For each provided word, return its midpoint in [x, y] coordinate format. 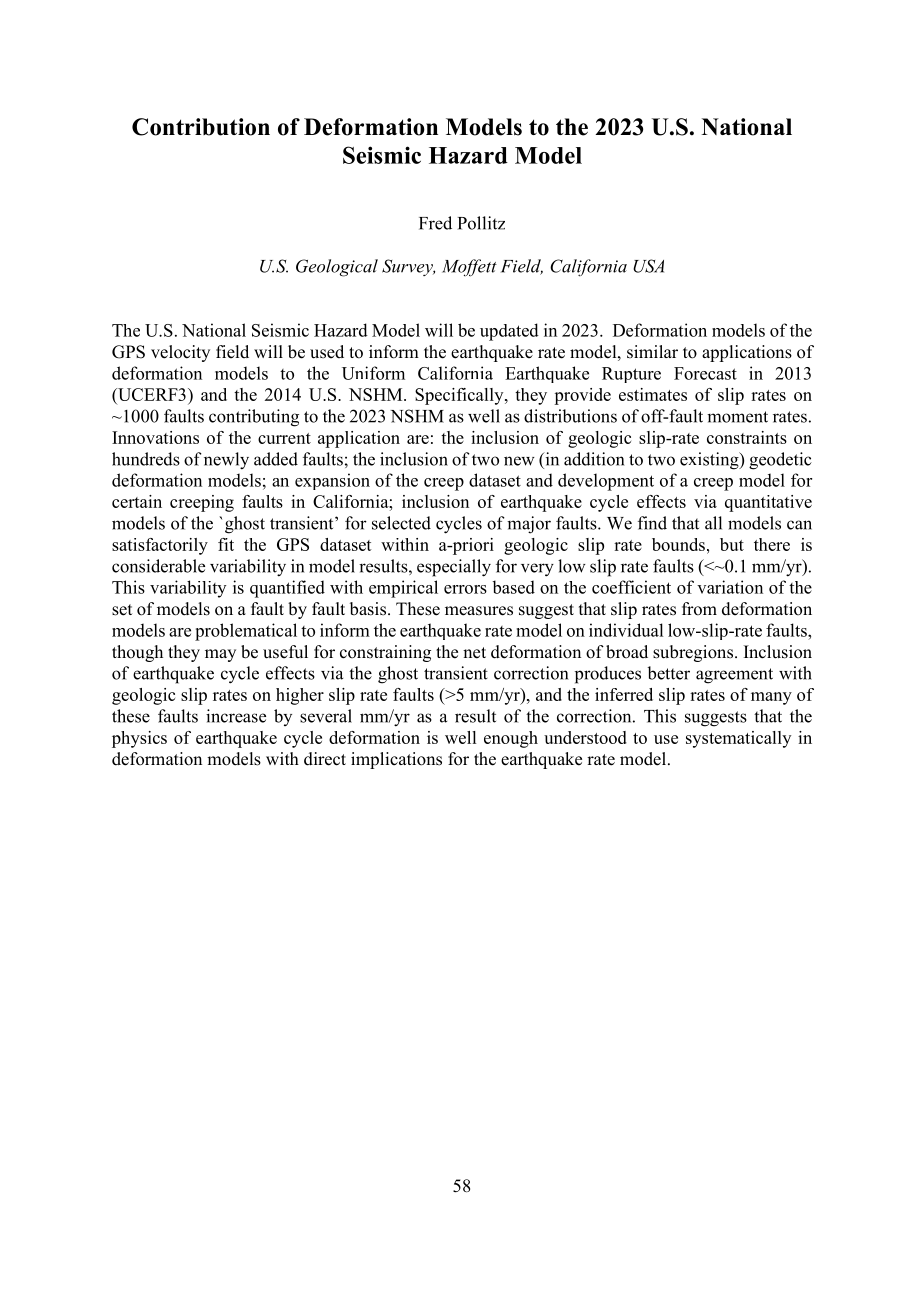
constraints [747, 437]
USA [648, 266]
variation [730, 587]
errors [465, 589]
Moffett [469, 268]
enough [511, 739]
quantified [287, 589]
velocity [180, 353]
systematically [738, 739]
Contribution [201, 127]
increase [236, 716]
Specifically [460, 396]
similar [652, 352]
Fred [435, 223]
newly [226, 461]
